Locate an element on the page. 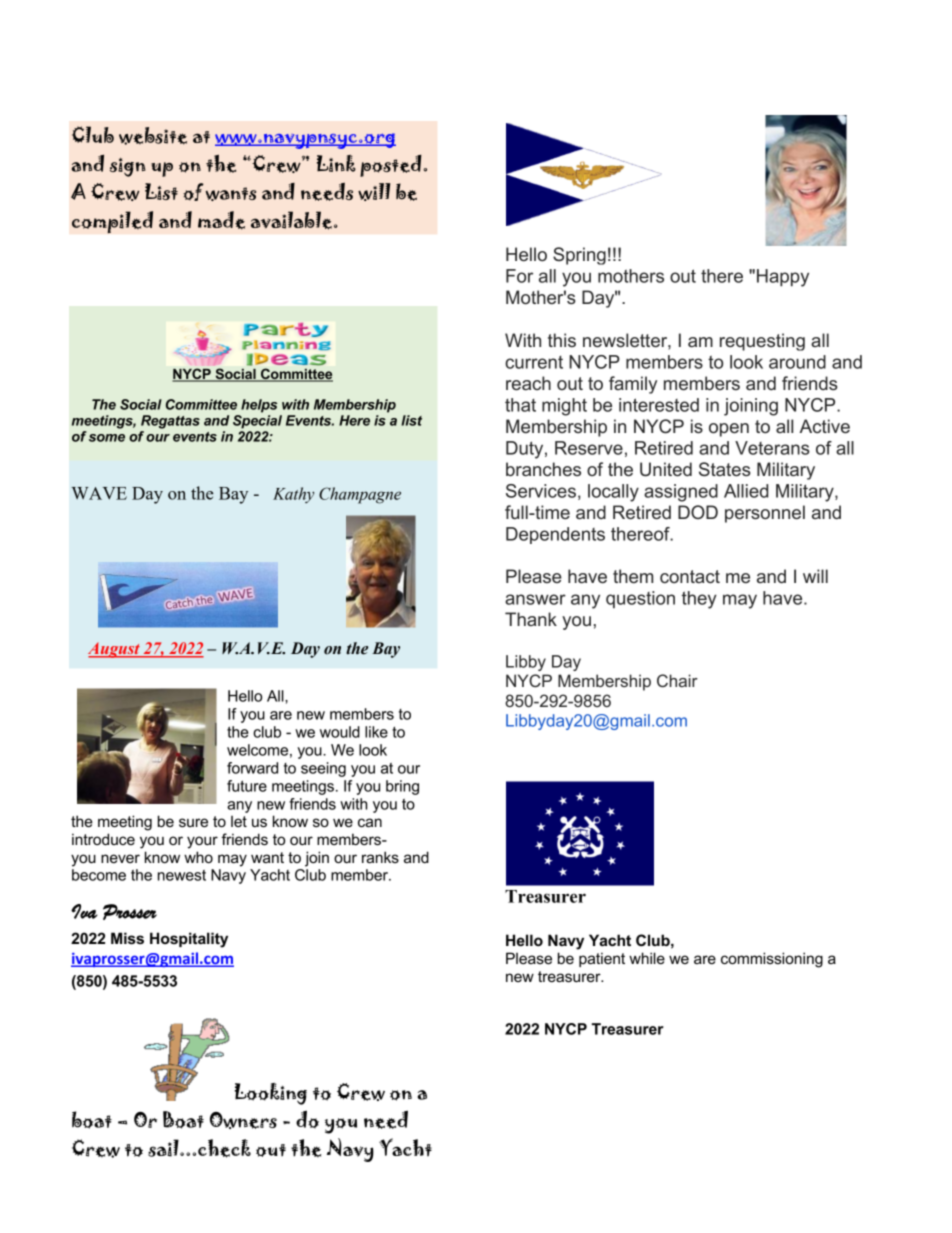 The width and height of the image is (952, 1233). posted is located at coordinates (392, 166).
